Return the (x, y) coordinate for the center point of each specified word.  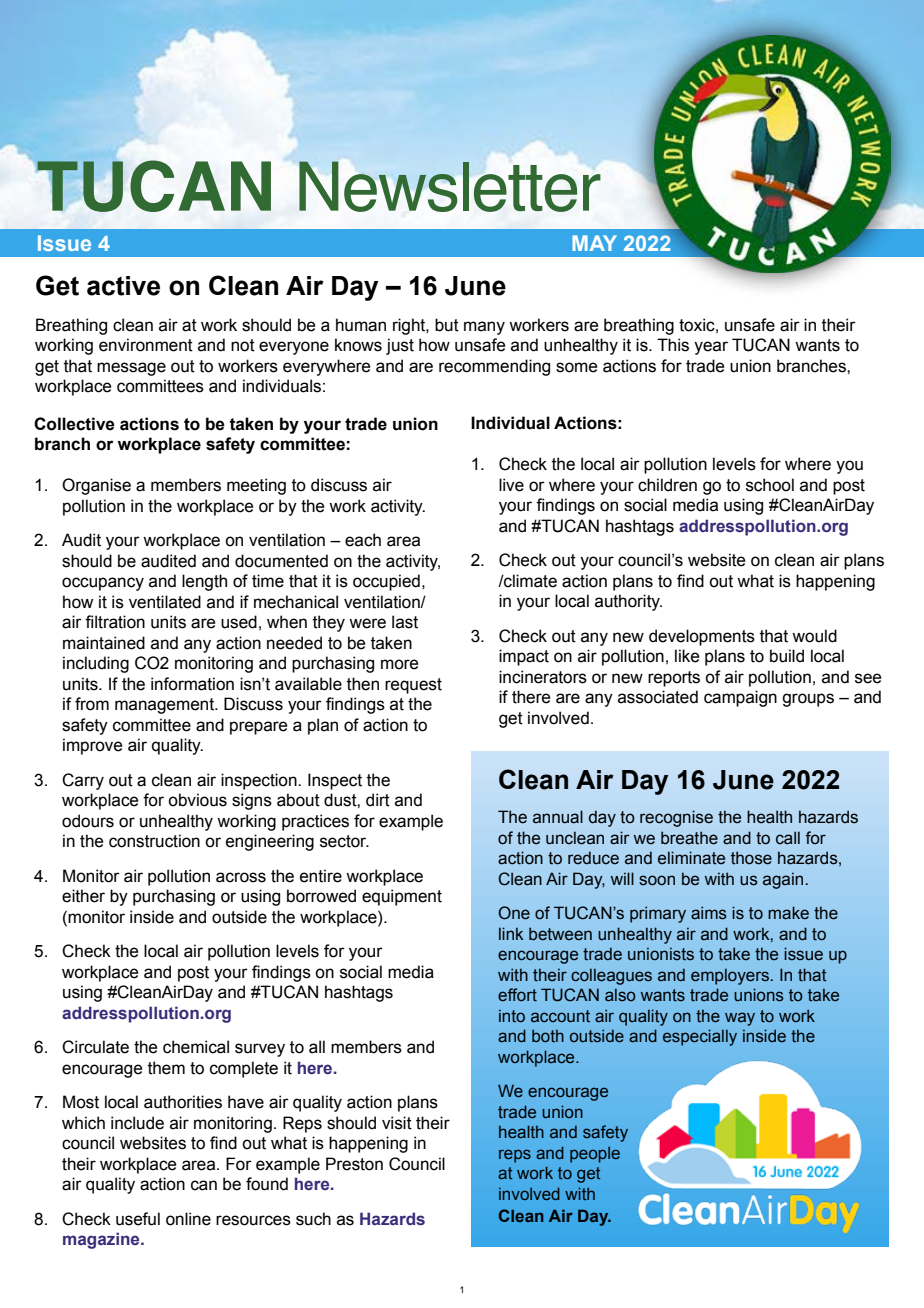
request (413, 686)
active (123, 286)
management (165, 706)
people (595, 1155)
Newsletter (450, 186)
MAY (594, 243)
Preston (354, 1164)
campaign (740, 698)
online (188, 1219)
